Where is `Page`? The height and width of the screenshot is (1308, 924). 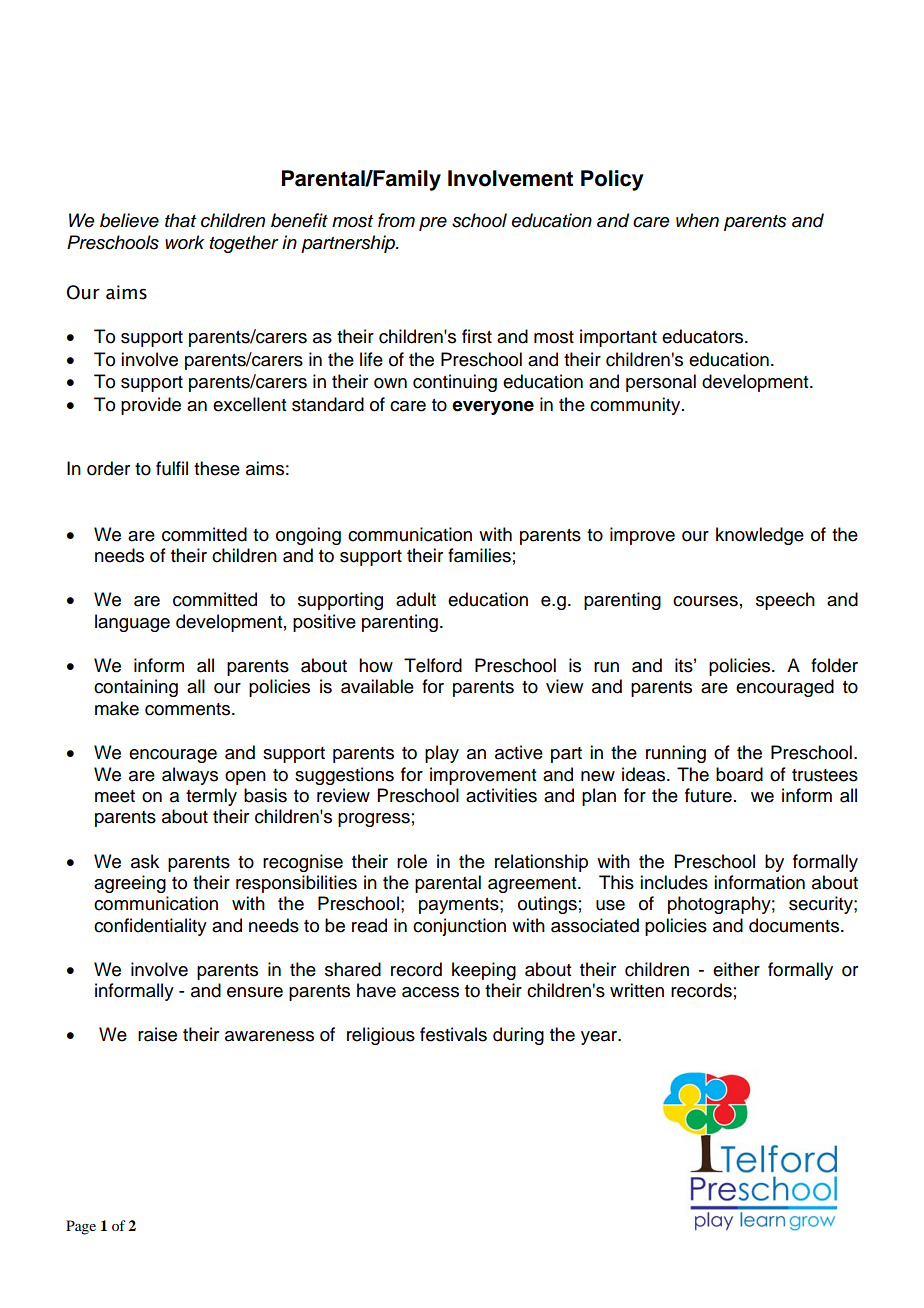 Page is located at coordinates (81, 1227).
